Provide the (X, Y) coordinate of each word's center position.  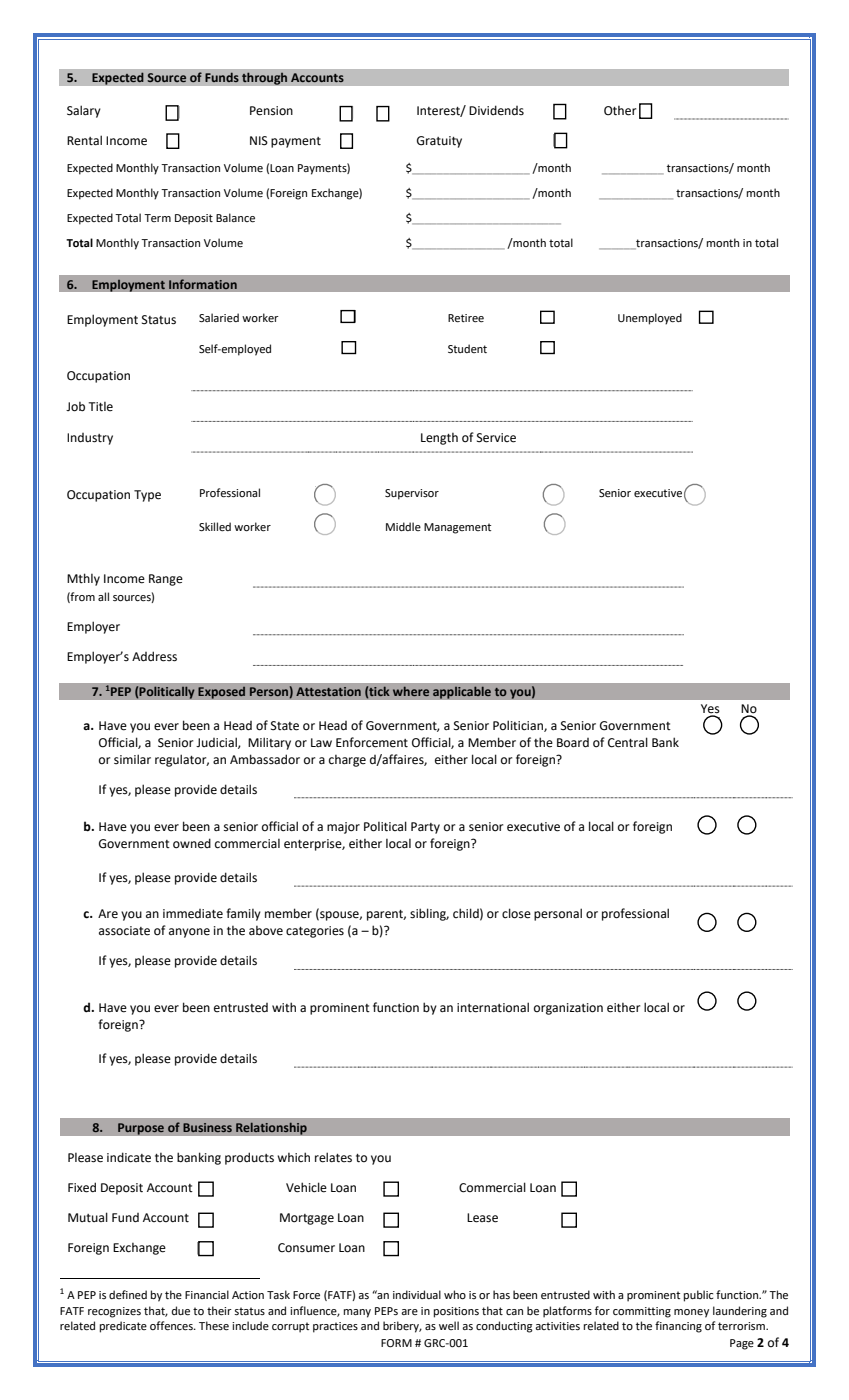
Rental (84, 140)
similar (132, 759)
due (181, 1311)
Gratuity (439, 142)
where (411, 691)
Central (628, 742)
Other (620, 111)
